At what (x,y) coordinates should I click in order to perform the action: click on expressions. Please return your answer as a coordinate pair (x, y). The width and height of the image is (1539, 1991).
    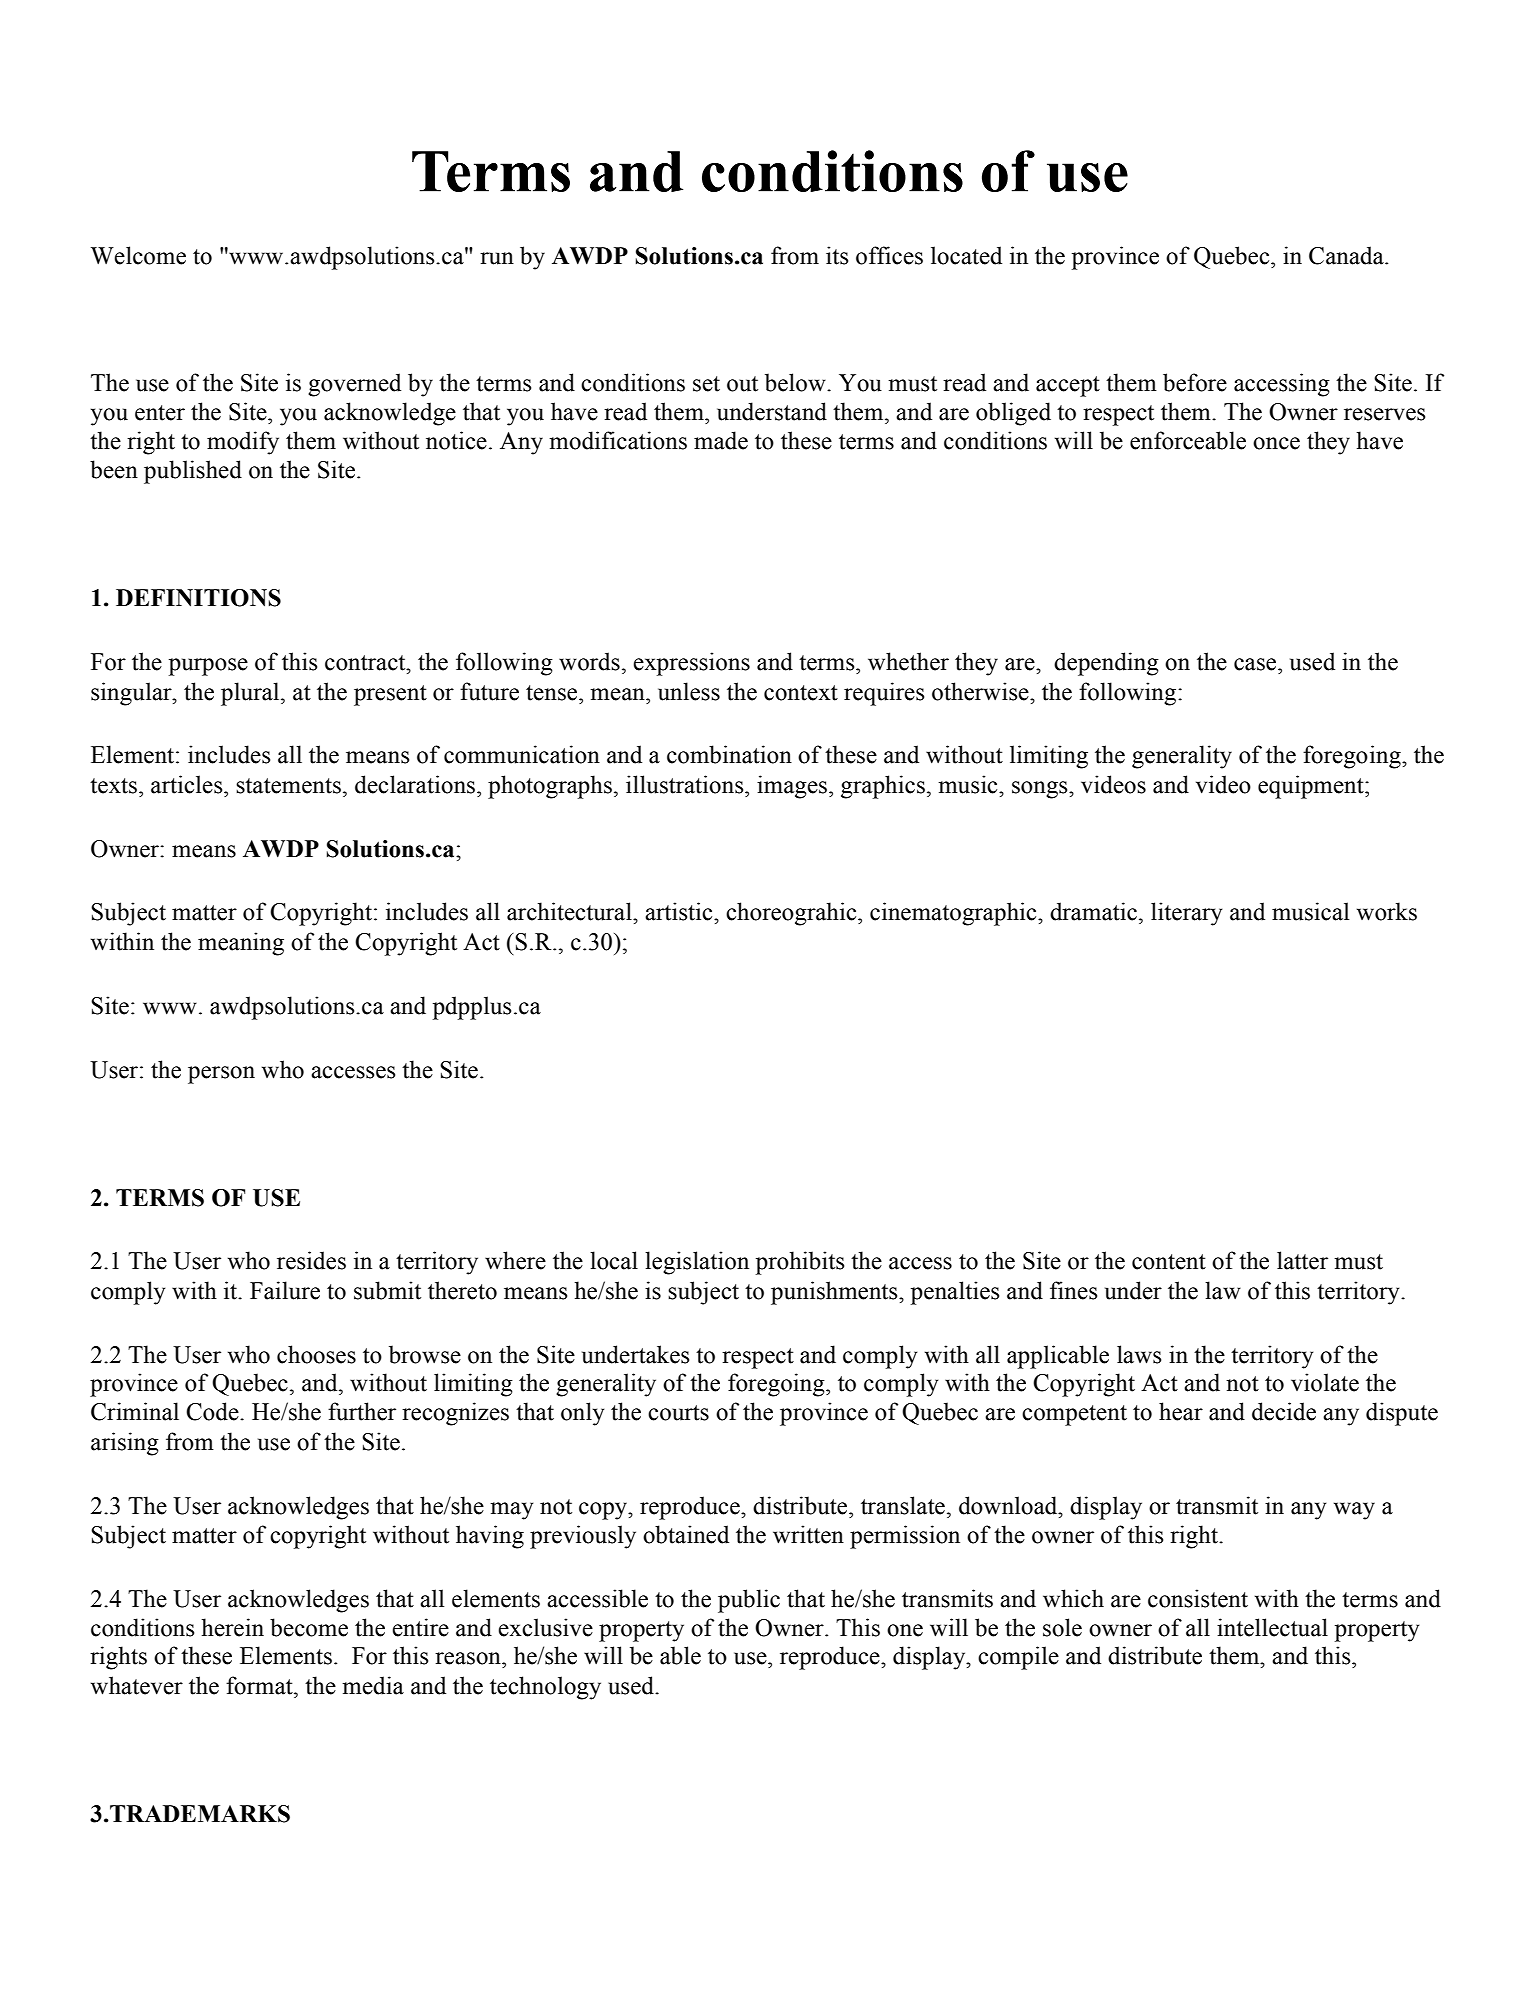
    Looking at the image, I should click on (691, 664).
